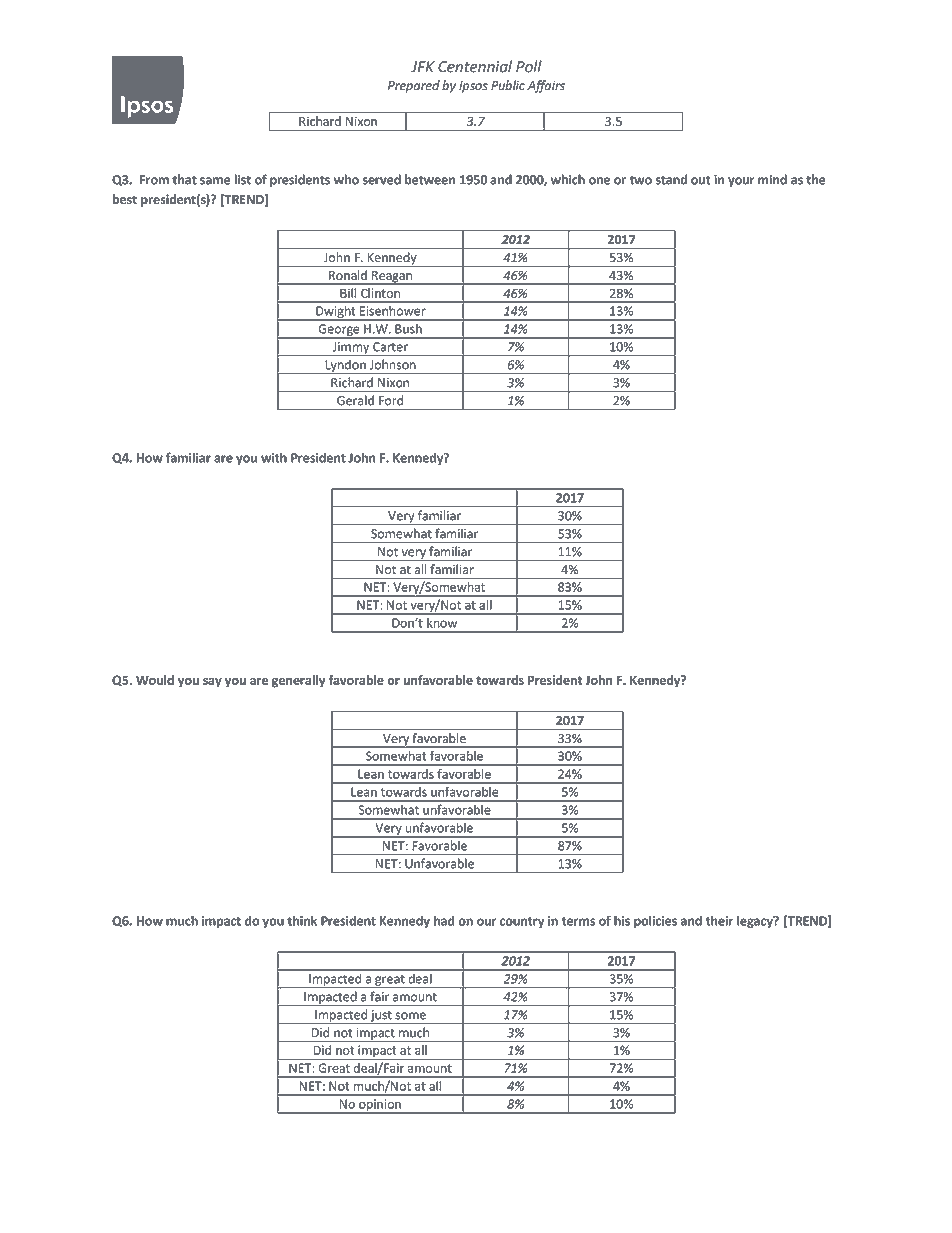 The height and width of the screenshot is (1233, 952). I want to click on Ipsos, so click(473, 87).
